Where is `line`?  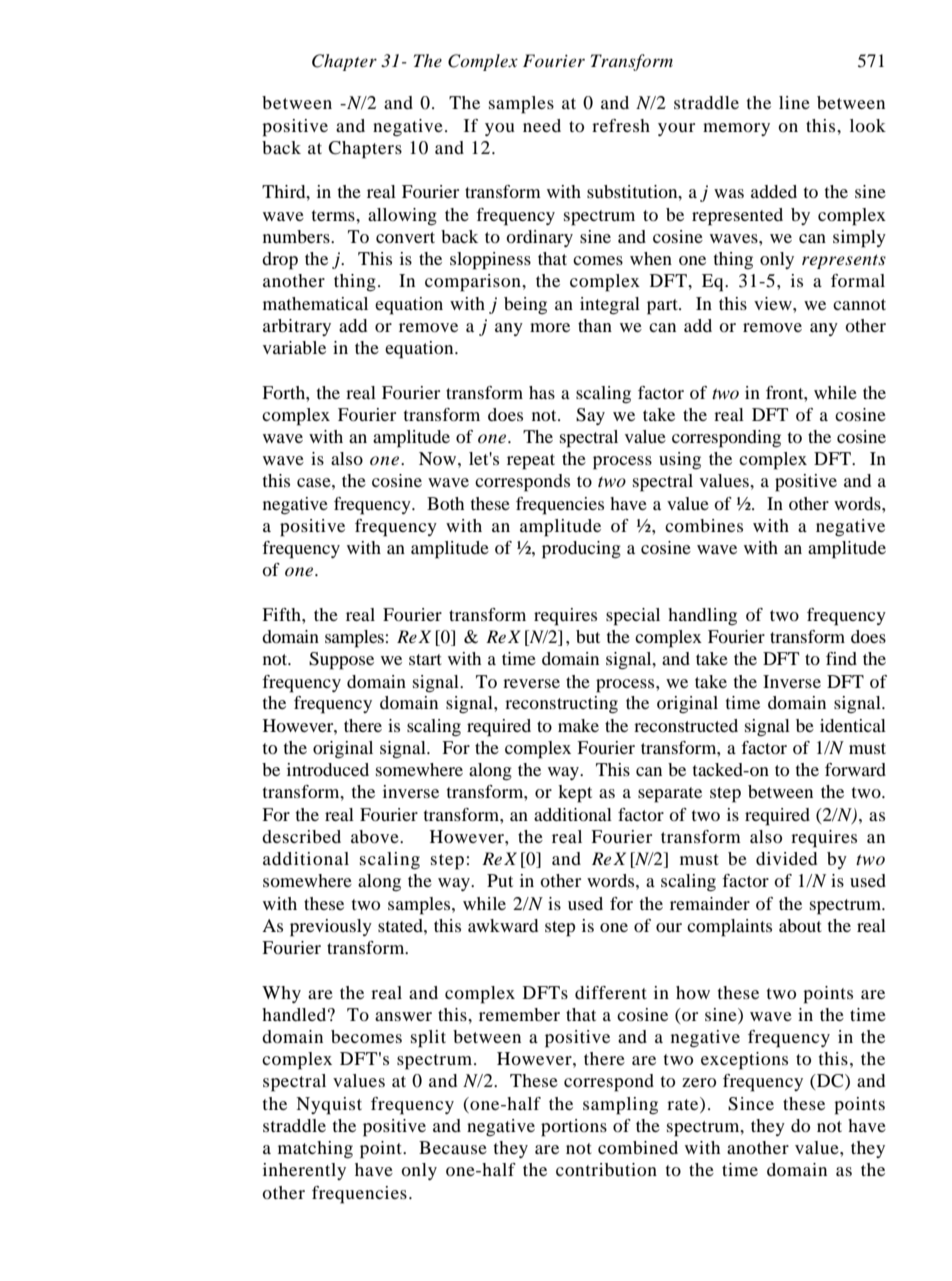 line is located at coordinates (794, 102).
